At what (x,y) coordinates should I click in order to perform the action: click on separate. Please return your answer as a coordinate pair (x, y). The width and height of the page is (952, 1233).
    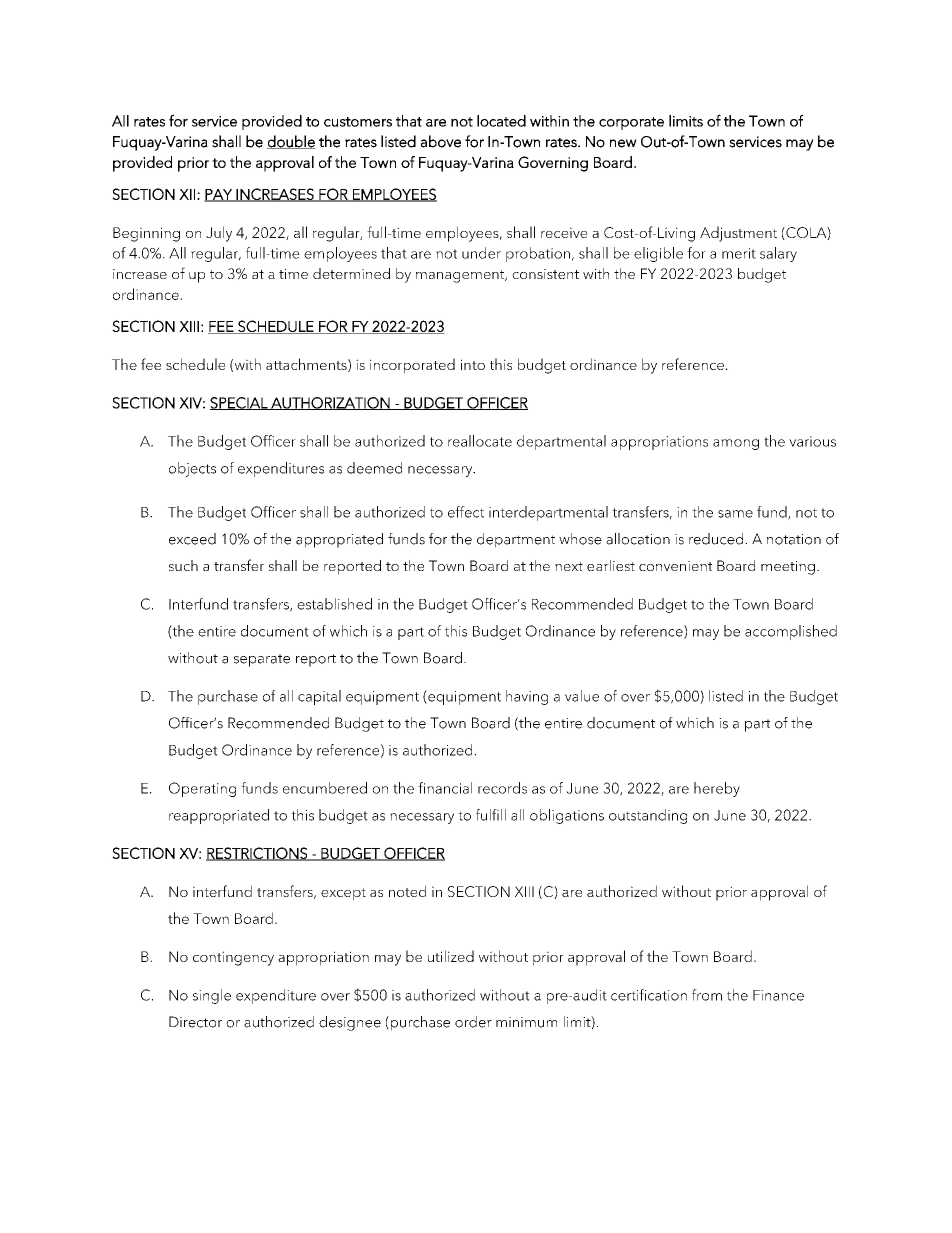
    Looking at the image, I should click on (262, 660).
